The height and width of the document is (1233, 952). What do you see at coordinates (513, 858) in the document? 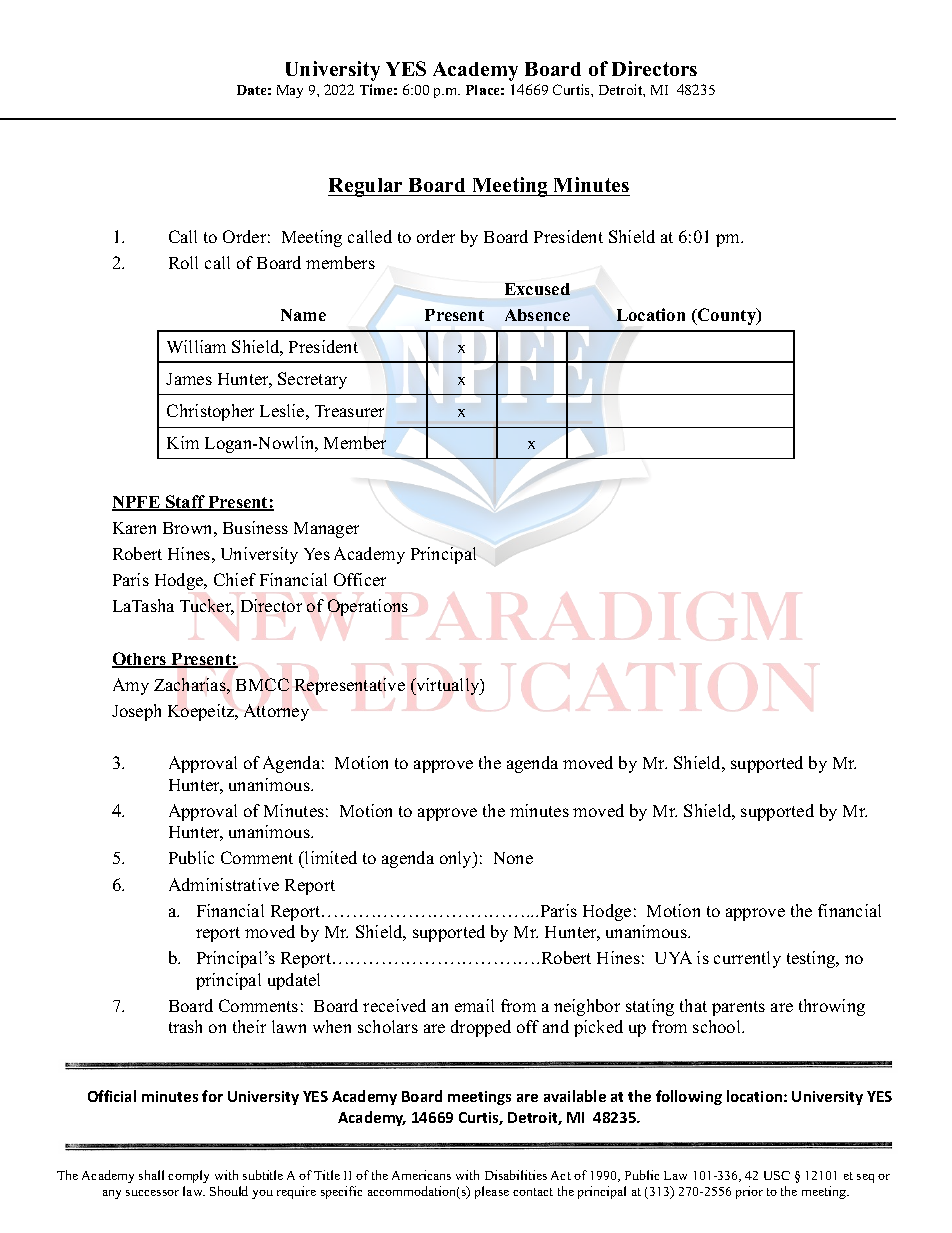
I see `None` at bounding box center [513, 858].
